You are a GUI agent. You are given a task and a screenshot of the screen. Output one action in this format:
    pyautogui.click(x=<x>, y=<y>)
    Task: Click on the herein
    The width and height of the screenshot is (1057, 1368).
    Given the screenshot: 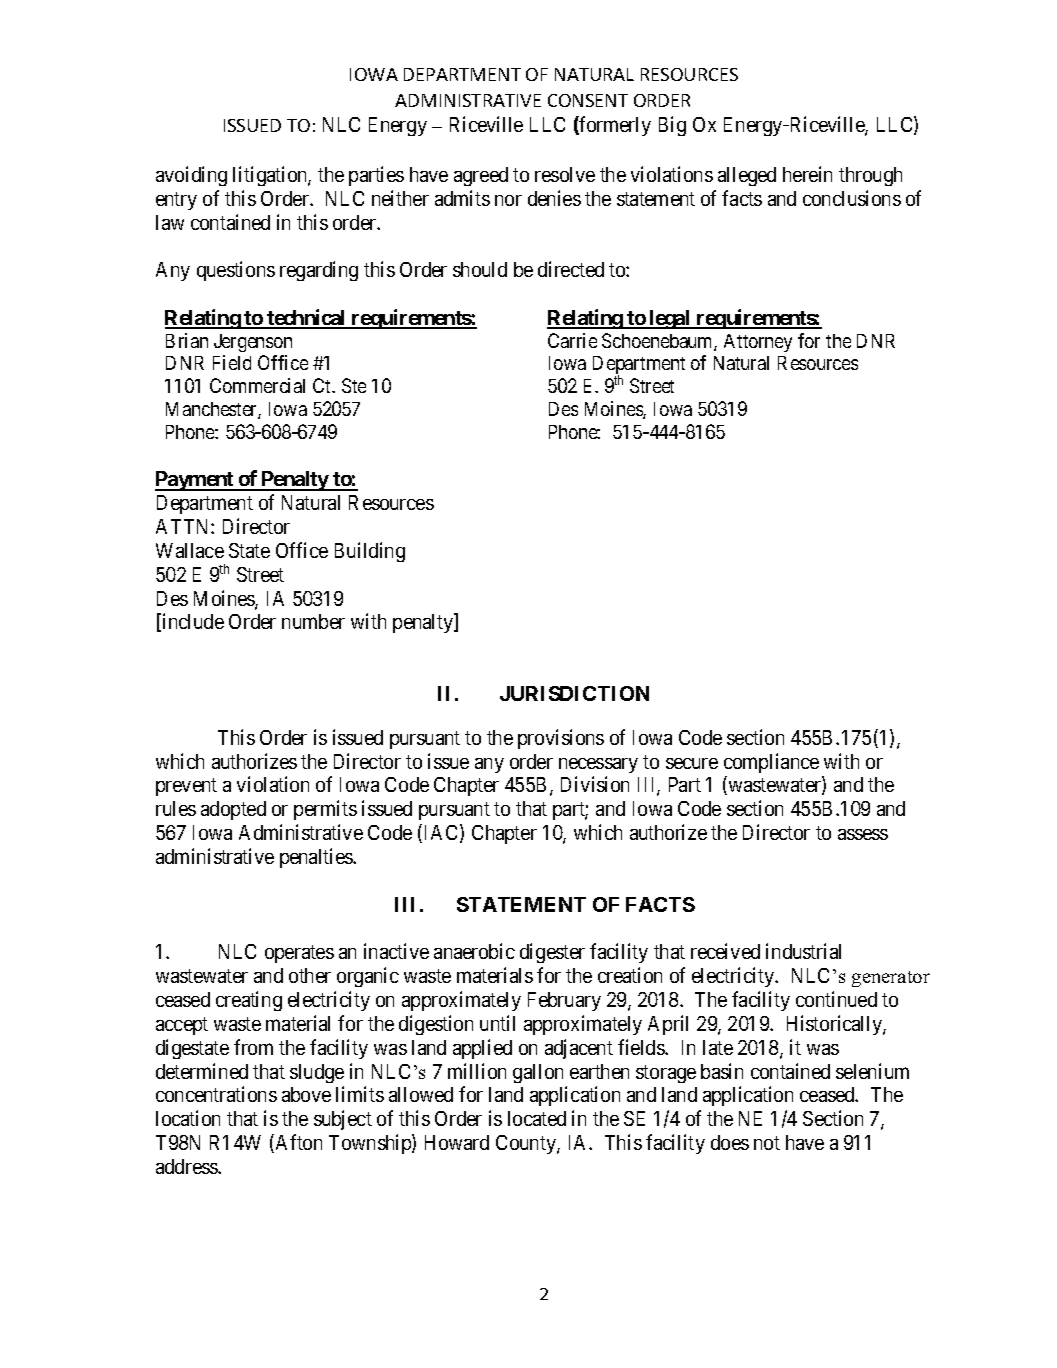 What is the action you would take?
    pyautogui.click(x=807, y=174)
